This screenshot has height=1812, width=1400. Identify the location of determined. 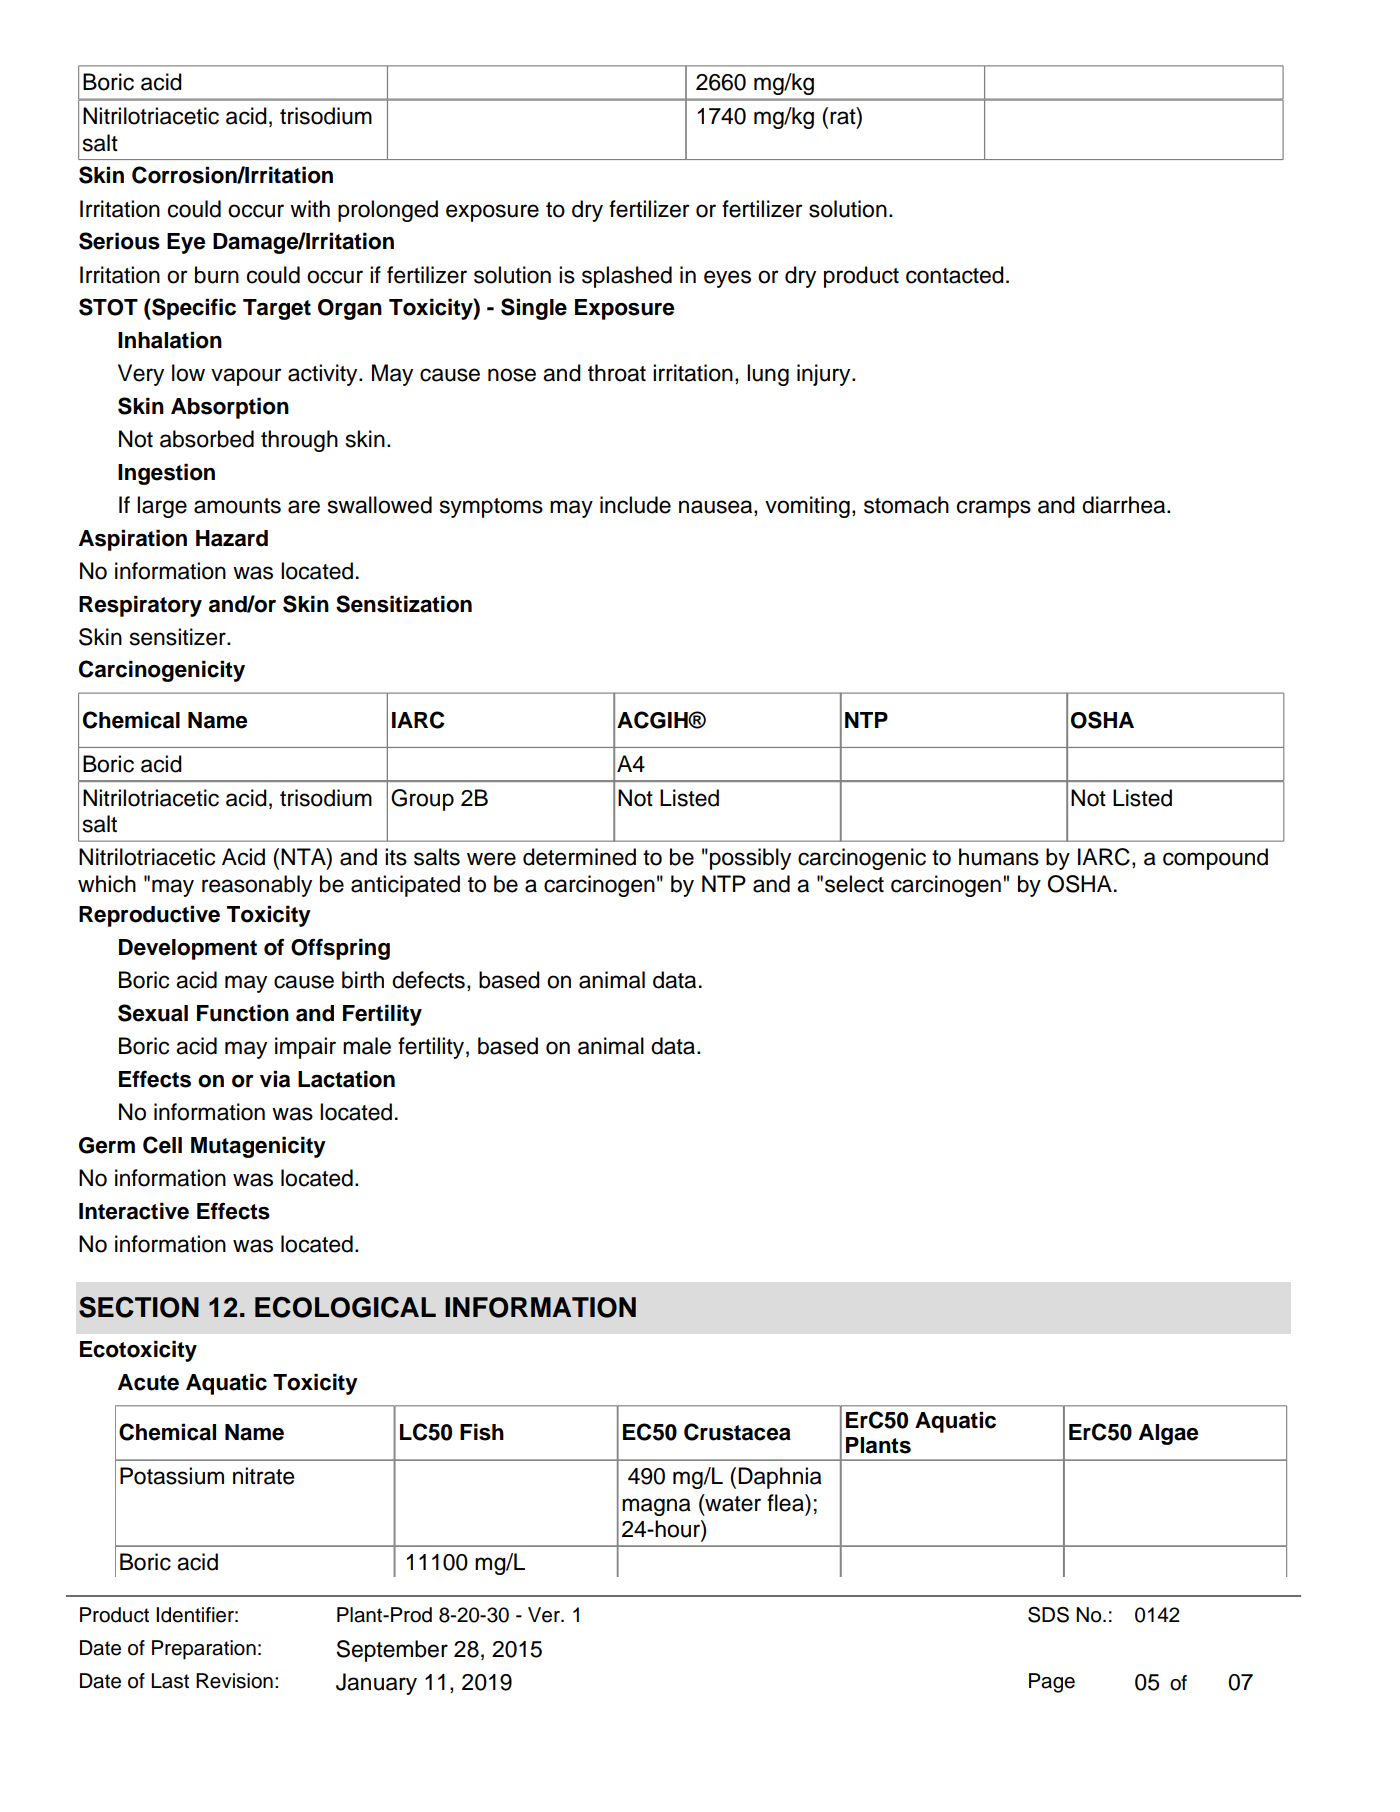
(579, 857).
